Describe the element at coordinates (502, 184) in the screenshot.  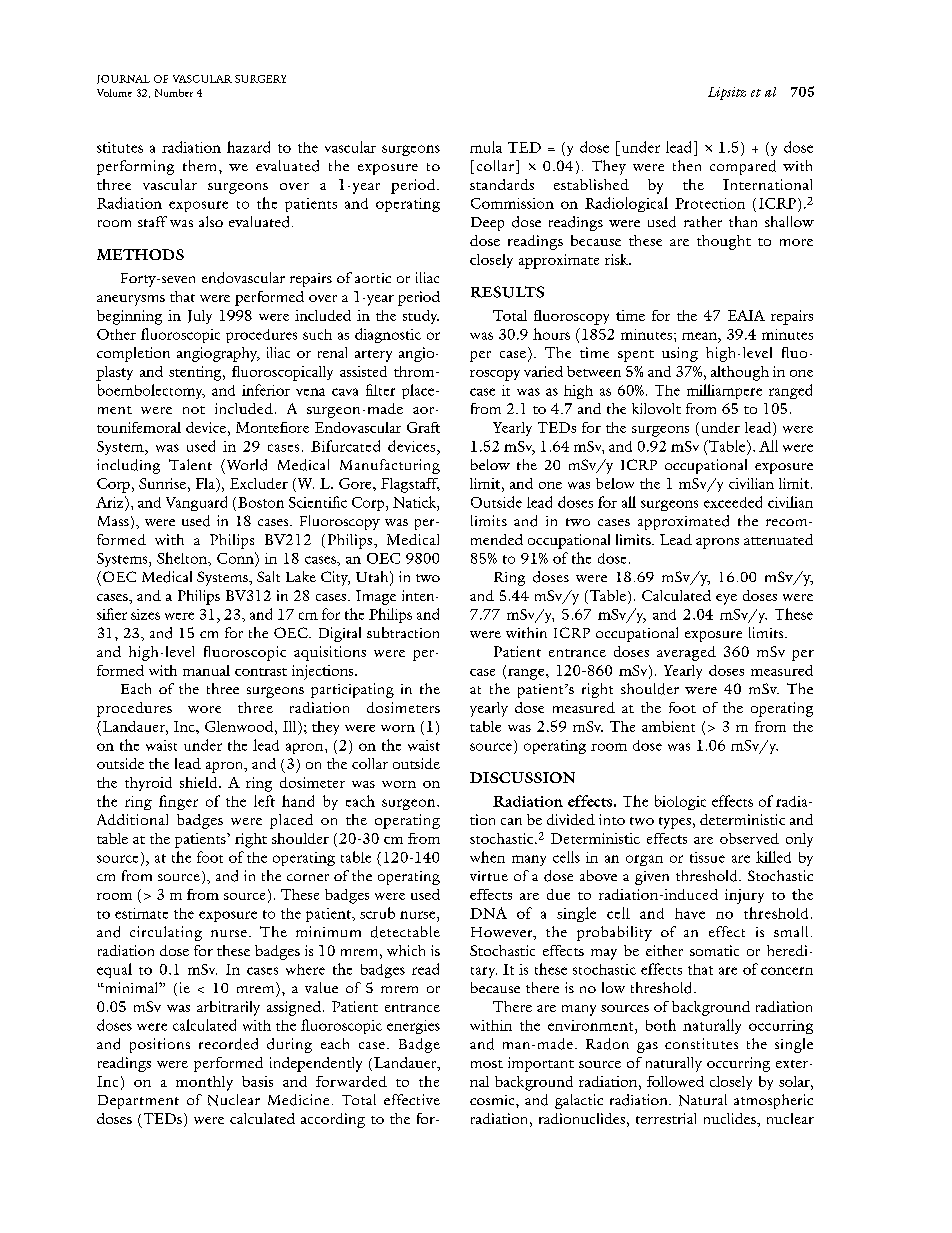
I see `standards` at that location.
